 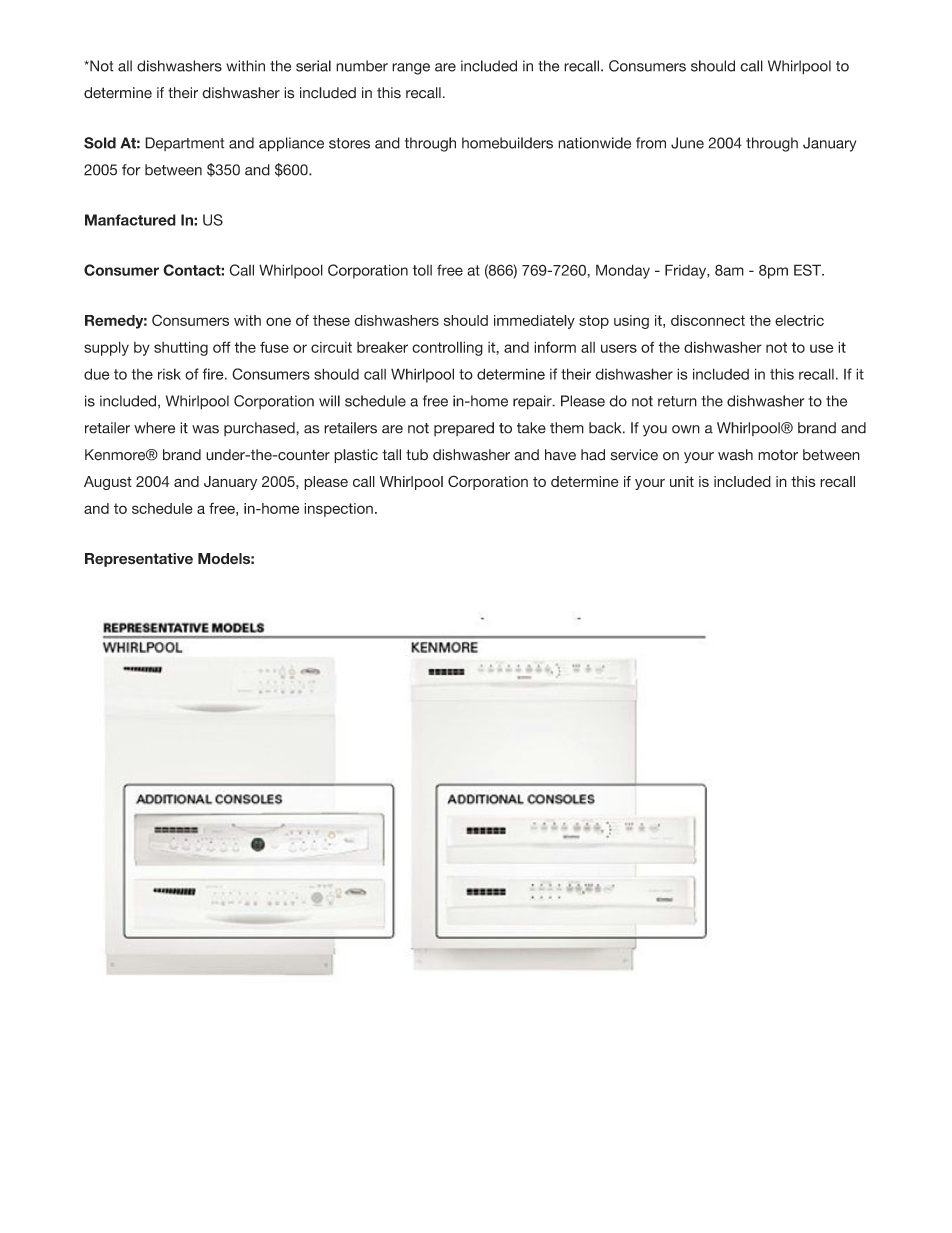 I want to click on toll, so click(x=422, y=270).
